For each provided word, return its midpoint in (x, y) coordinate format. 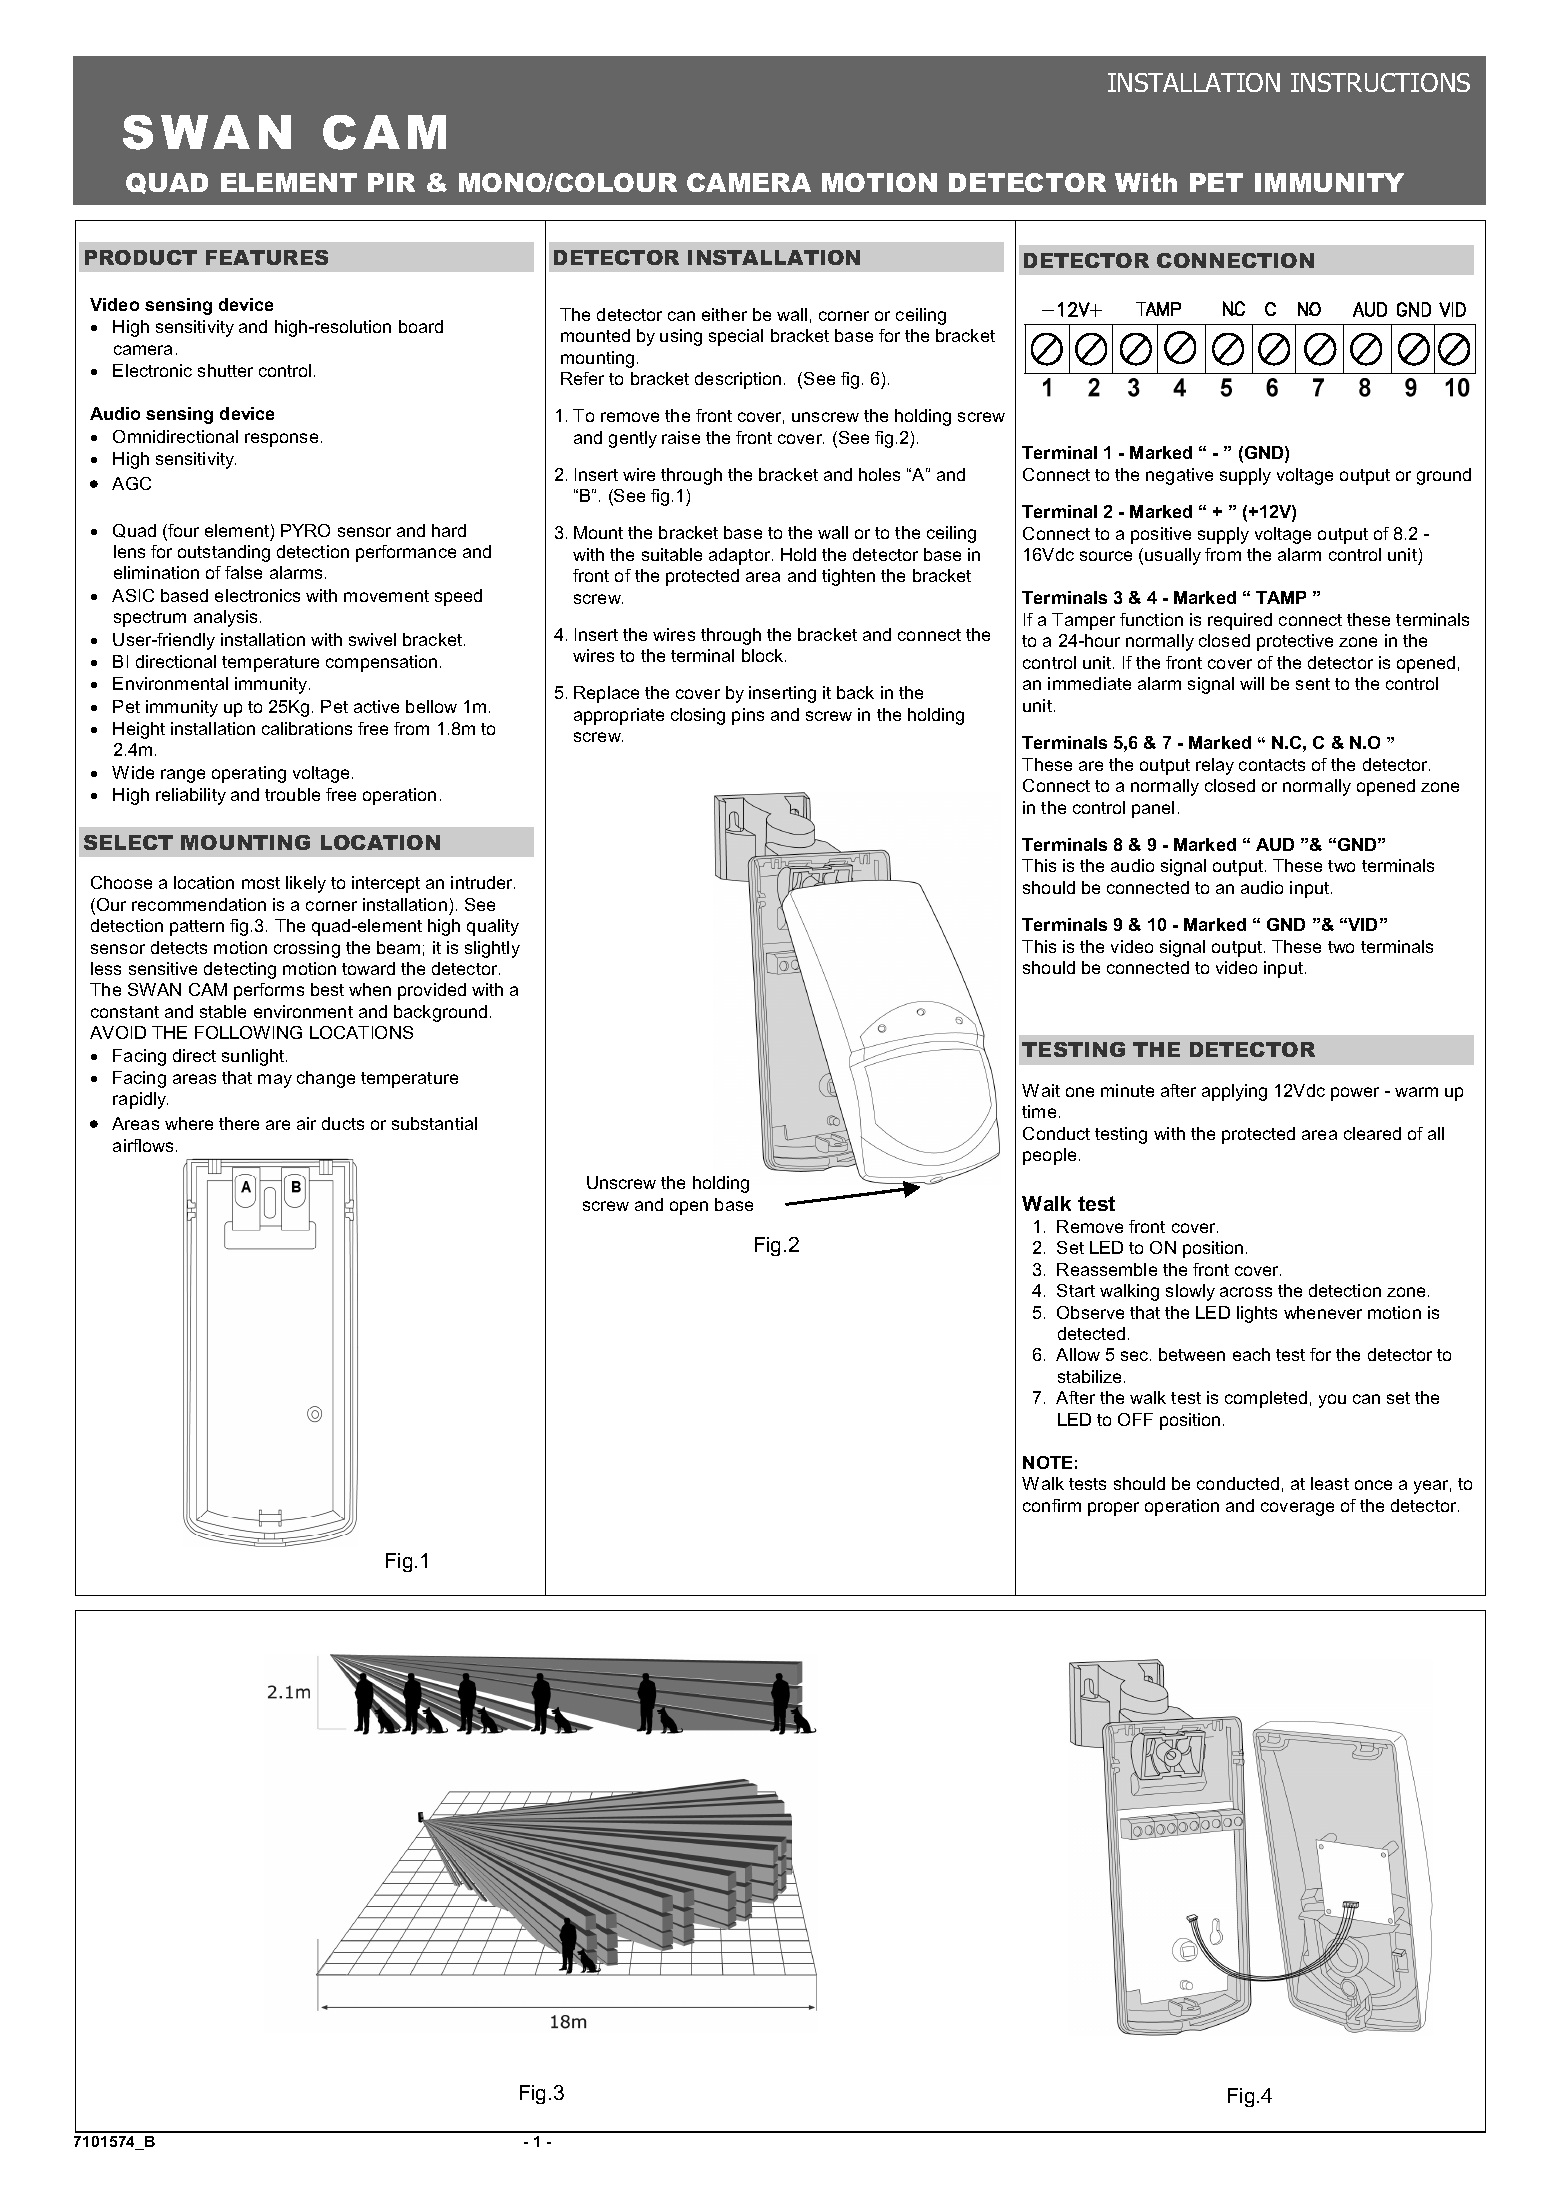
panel (1153, 809)
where (189, 1123)
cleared (1372, 1133)
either (724, 314)
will (1252, 683)
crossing (307, 949)
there (239, 1123)
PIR (391, 182)
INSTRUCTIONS (1380, 82)
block (764, 655)
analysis (225, 618)
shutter (225, 370)
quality (493, 927)
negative (1179, 476)
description (738, 380)
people (1049, 1156)
